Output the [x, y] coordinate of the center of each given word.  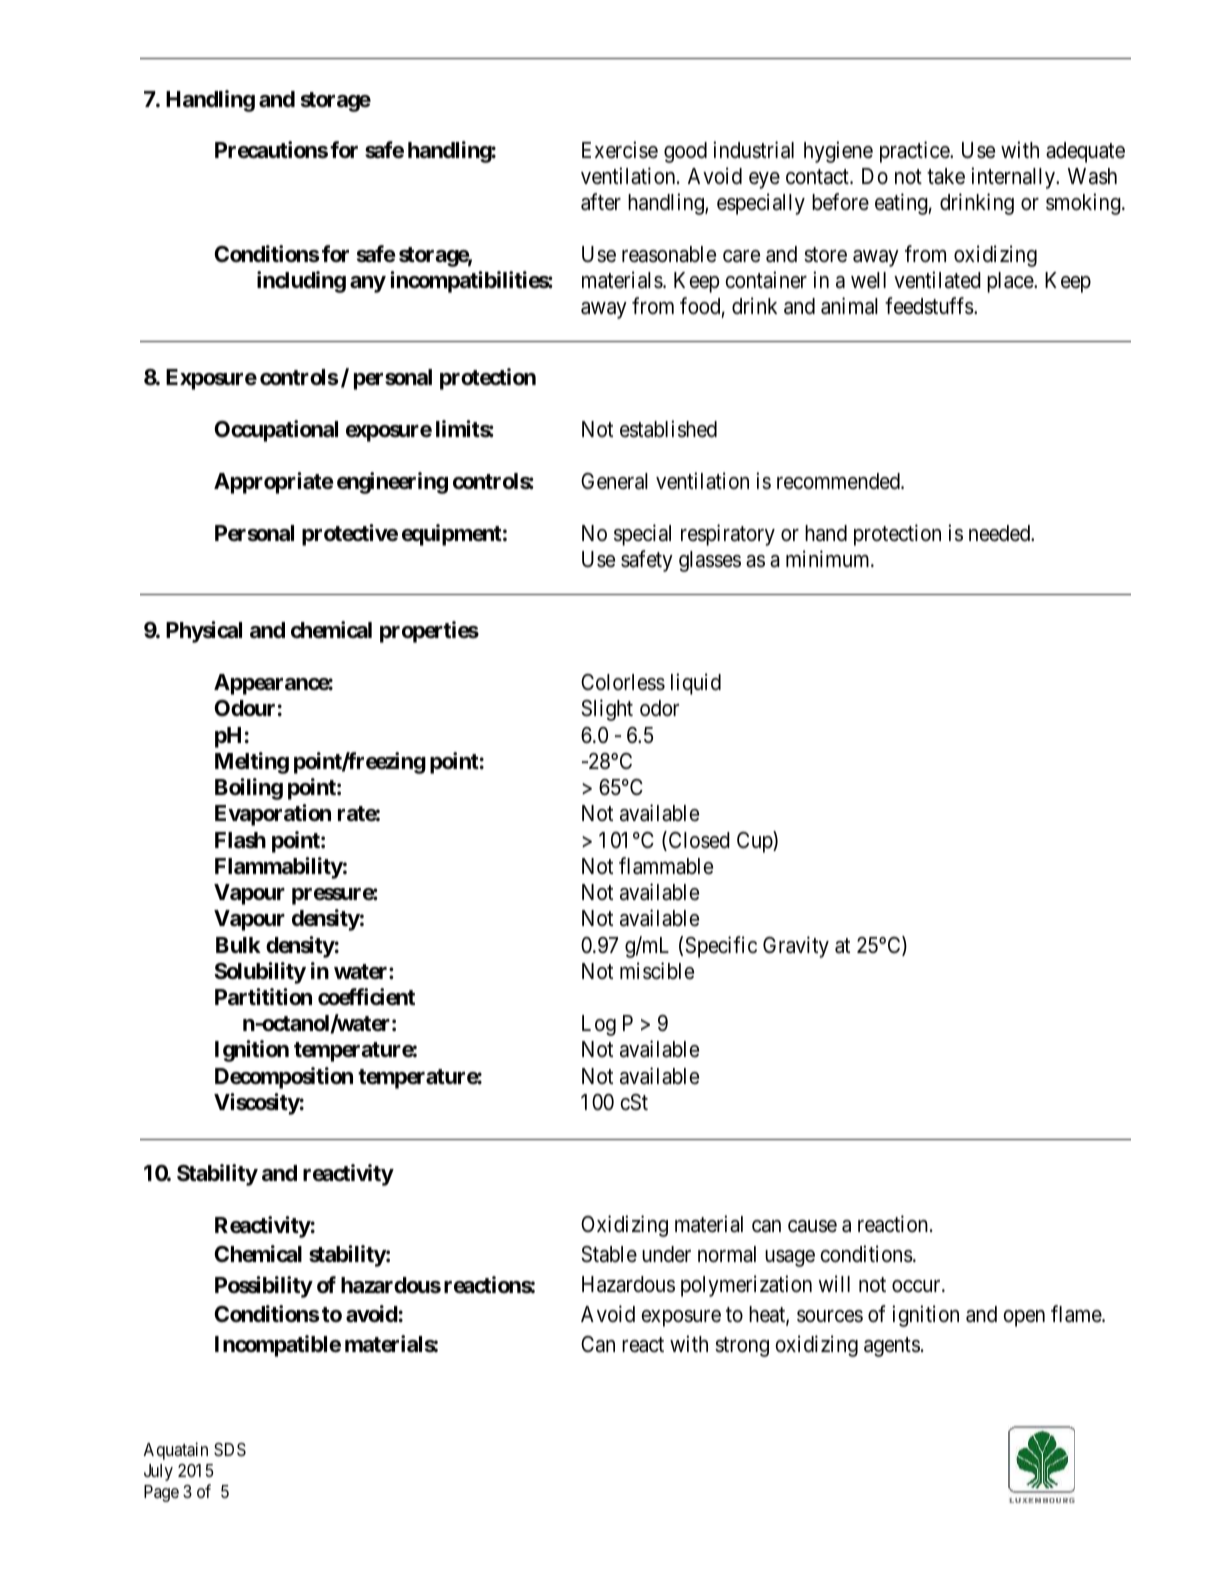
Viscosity [257, 1104]
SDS [230, 1450]
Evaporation [273, 815]
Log [599, 1025]
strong [742, 1347]
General [614, 481]
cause [812, 1226]
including [301, 282]
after [601, 202]
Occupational [276, 431]
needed [1001, 533]
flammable [666, 866]
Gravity [796, 947]
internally [1014, 178]
